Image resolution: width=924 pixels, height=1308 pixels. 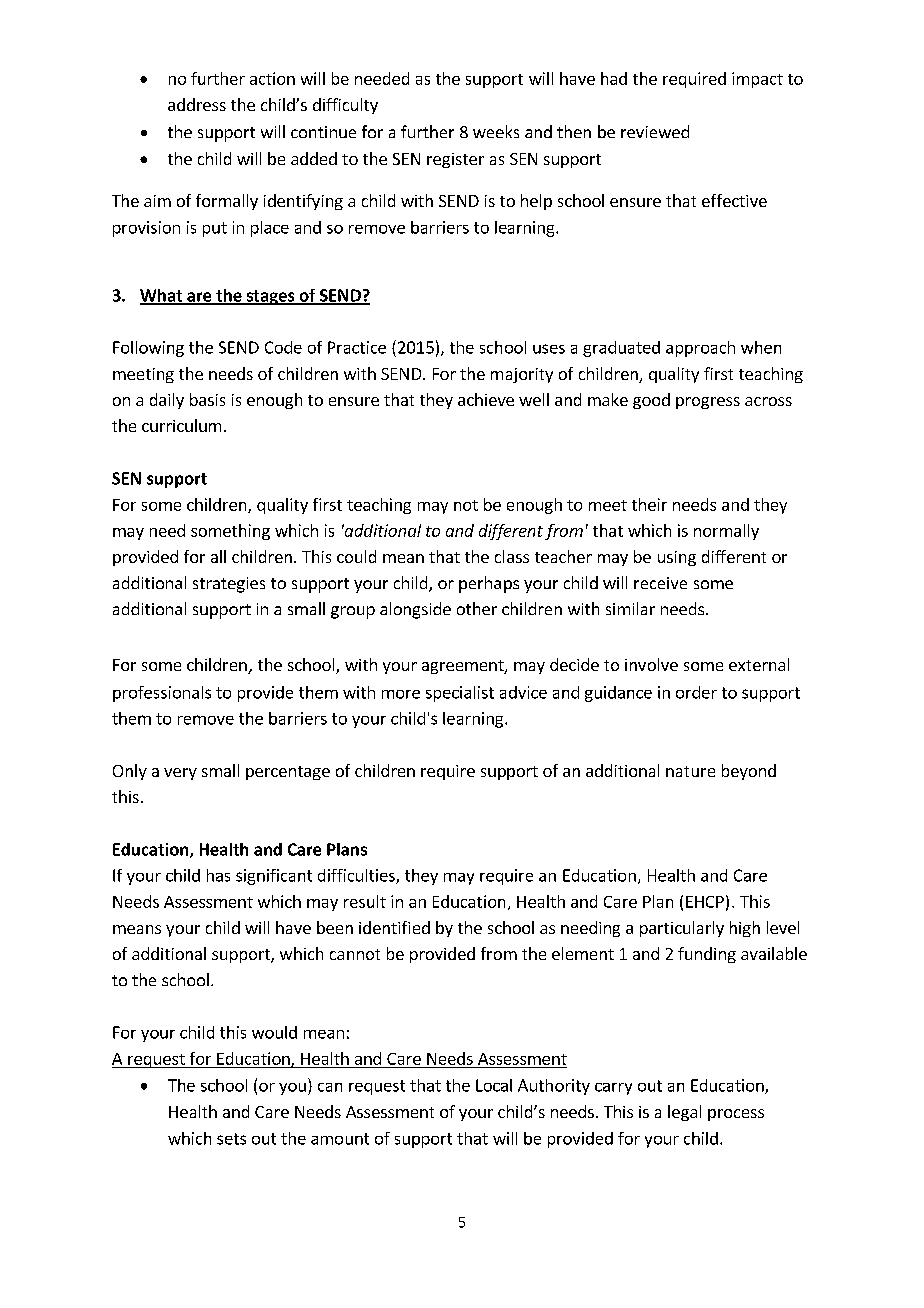 What do you see at coordinates (486, 399) in the screenshot?
I see `achieve` at bounding box center [486, 399].
